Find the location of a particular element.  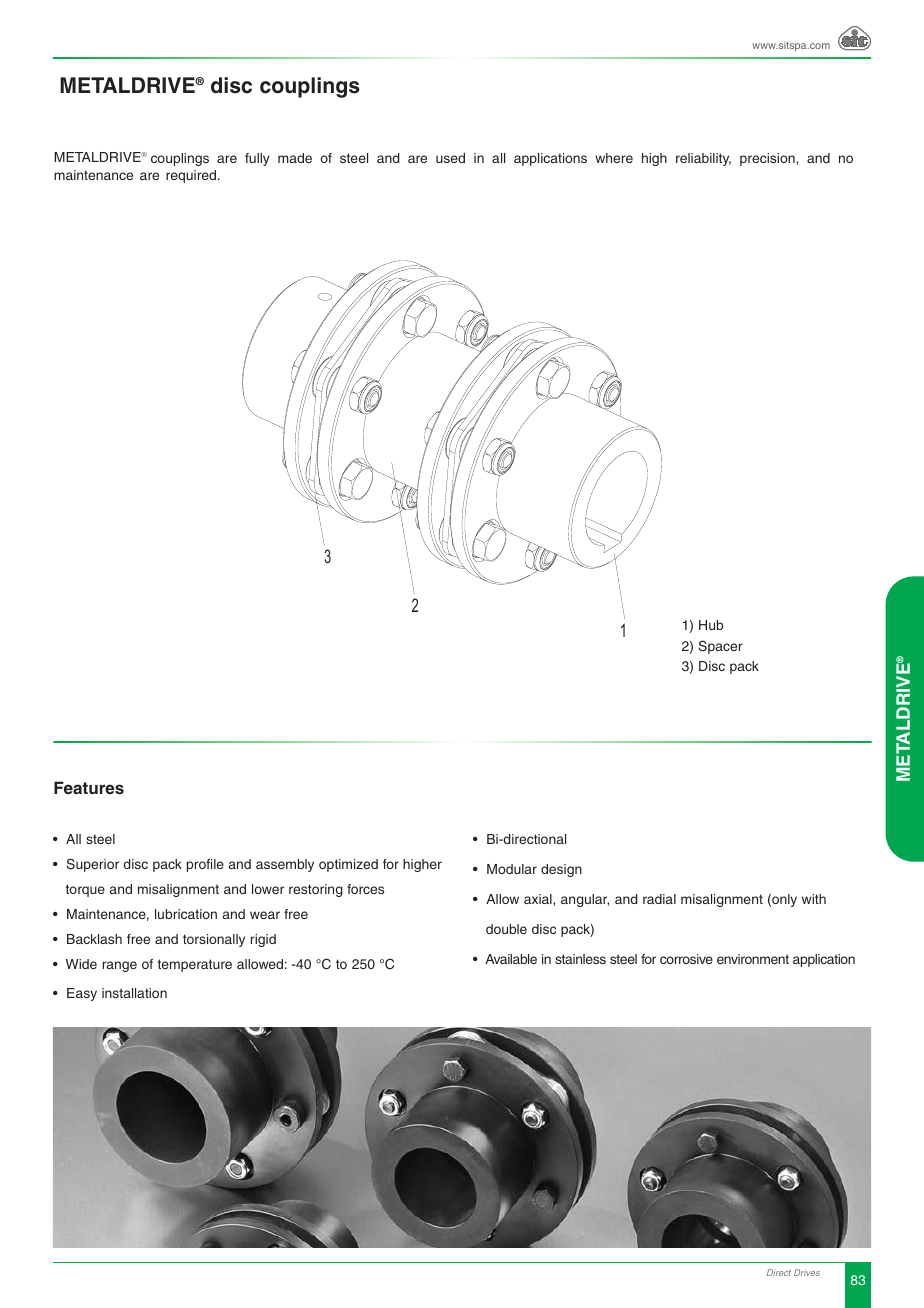

Spacer is located at coordinates (721, 647).
